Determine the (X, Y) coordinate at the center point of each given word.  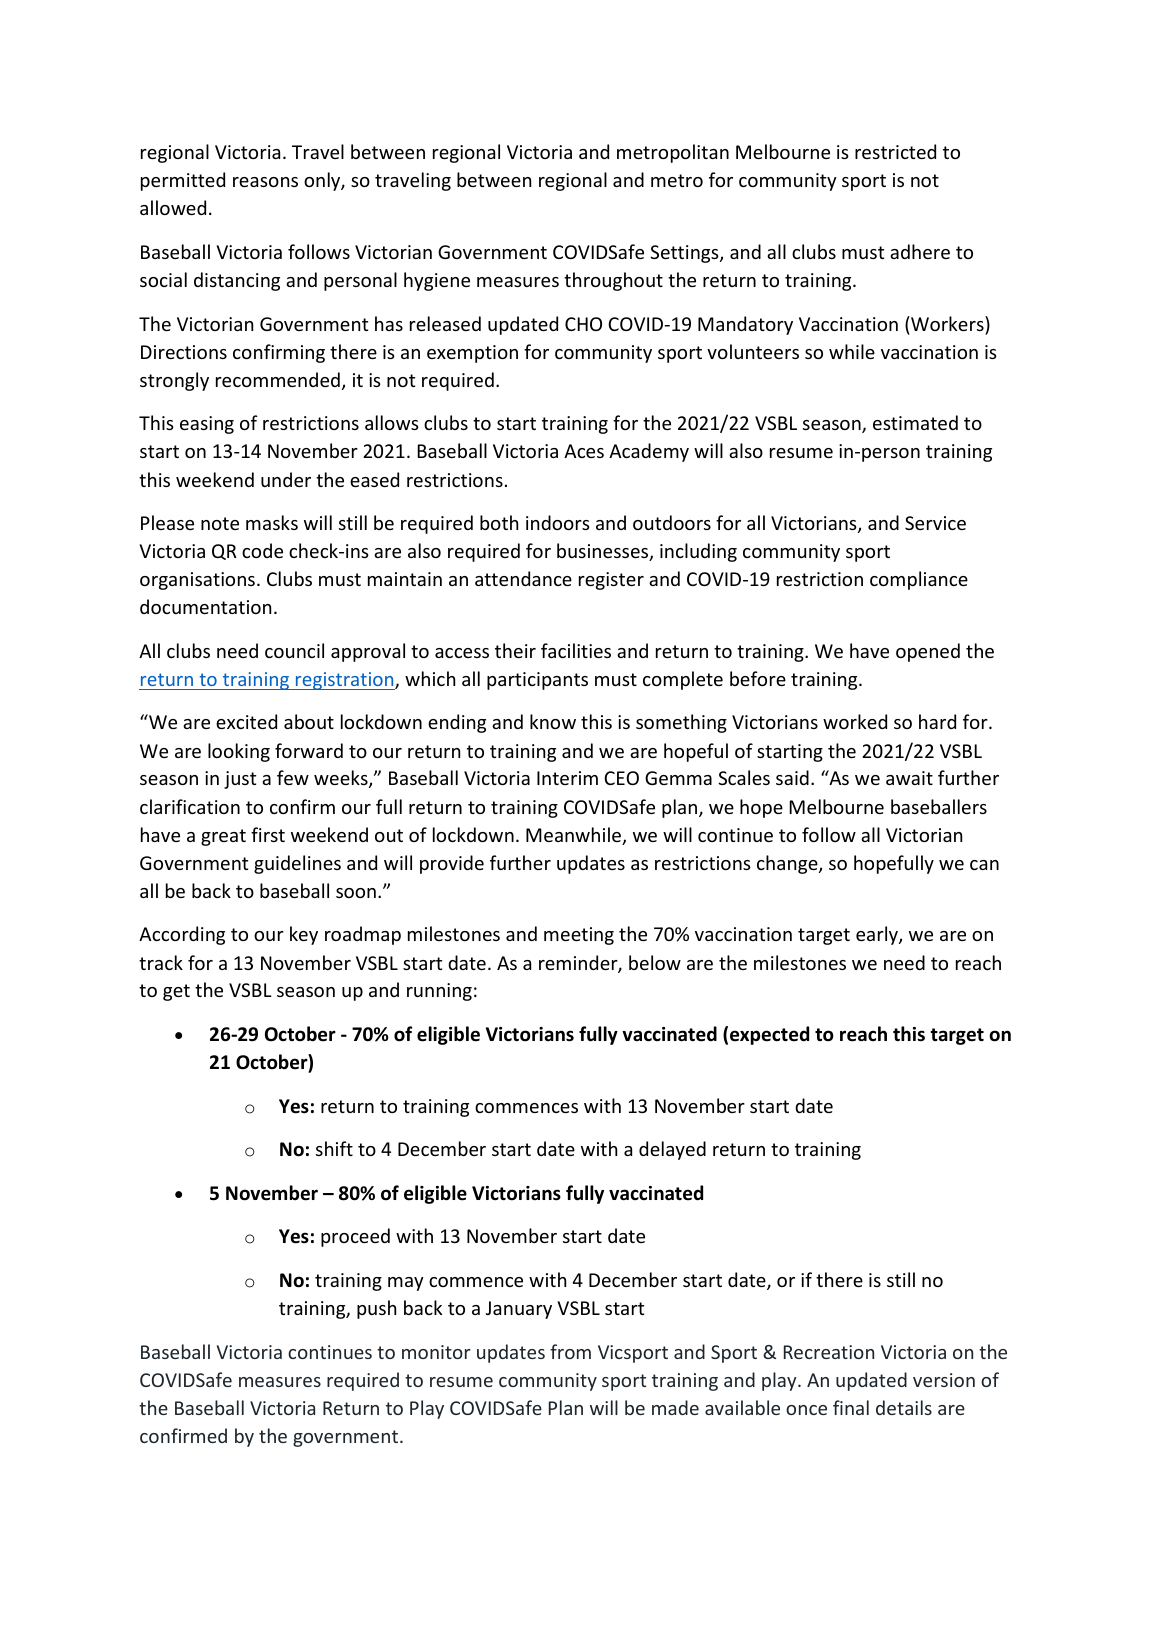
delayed (672, 1150)
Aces (584, 451)
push (376, 1309)
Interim (567, 778)
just (240, 780)
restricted (895, 151)
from (570, 1351)
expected (769, 1035)
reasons (265, 182)
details (904, 1407)
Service (935, 523)
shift (334, 1148)
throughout (613, 281)
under (286, 479)
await (909, 778)
